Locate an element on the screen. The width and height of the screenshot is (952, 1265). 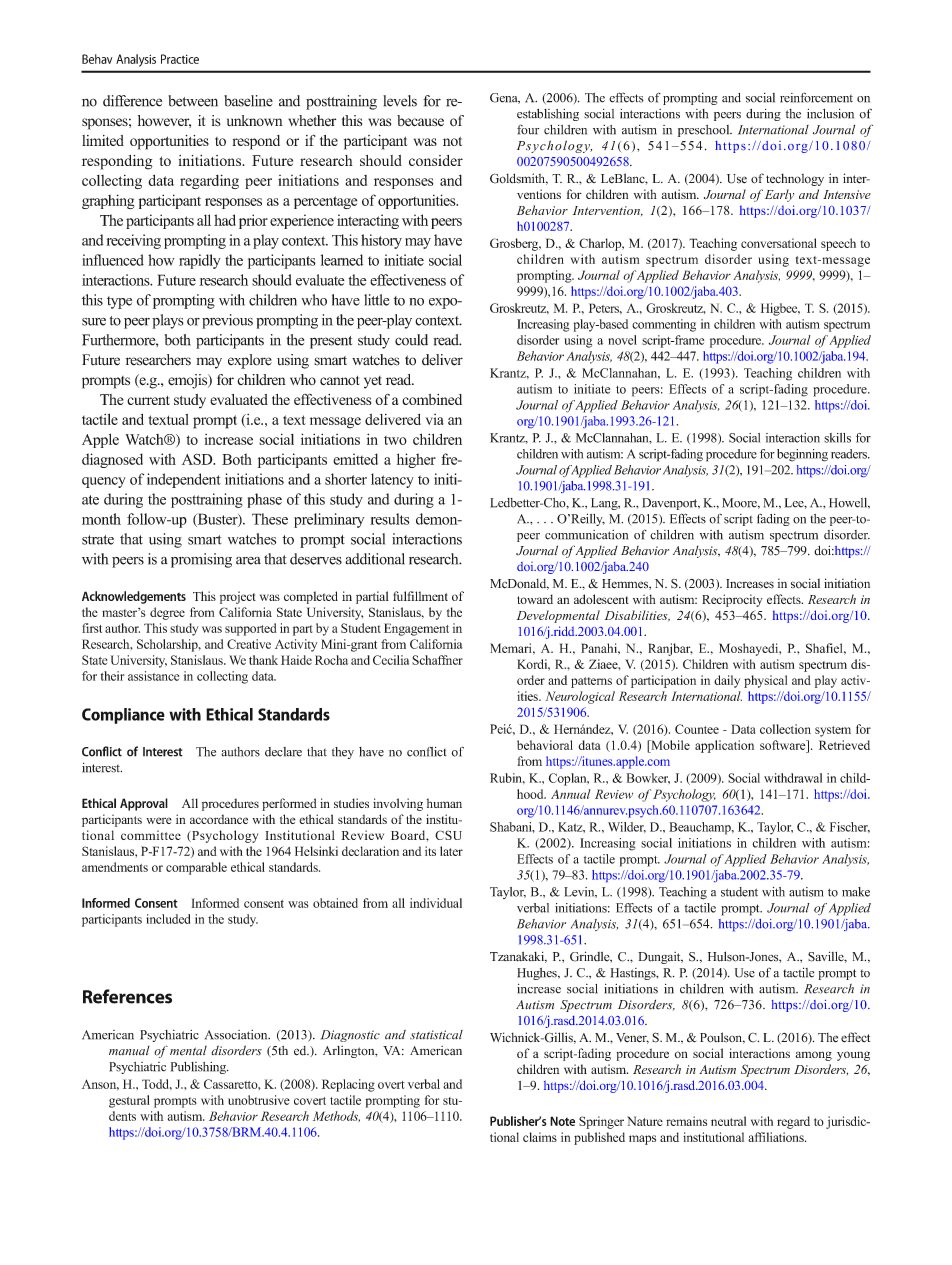
physical is located at coordinates (765, 681).
